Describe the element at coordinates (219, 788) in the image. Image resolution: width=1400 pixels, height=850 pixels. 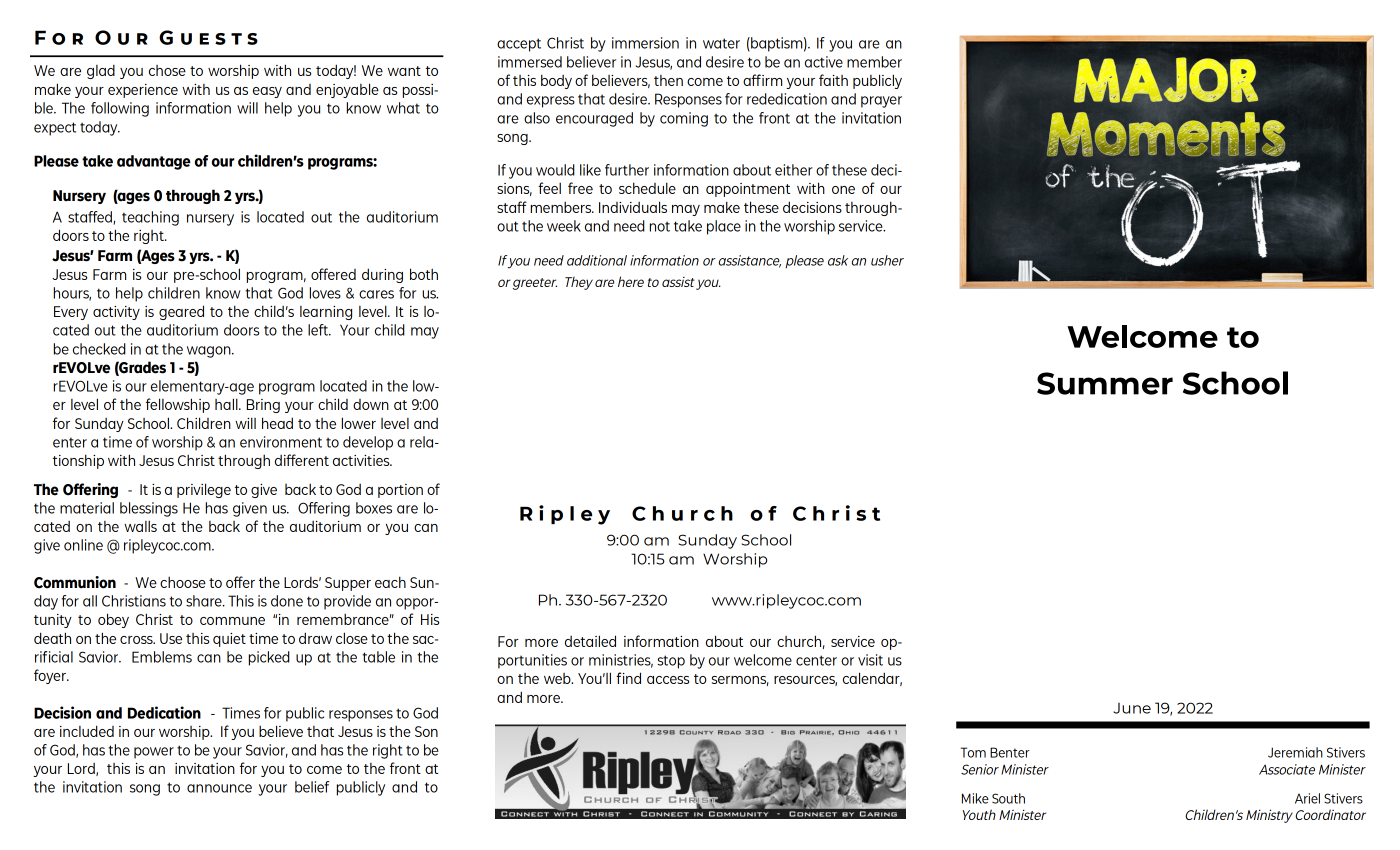
I see `announce` at that location.
